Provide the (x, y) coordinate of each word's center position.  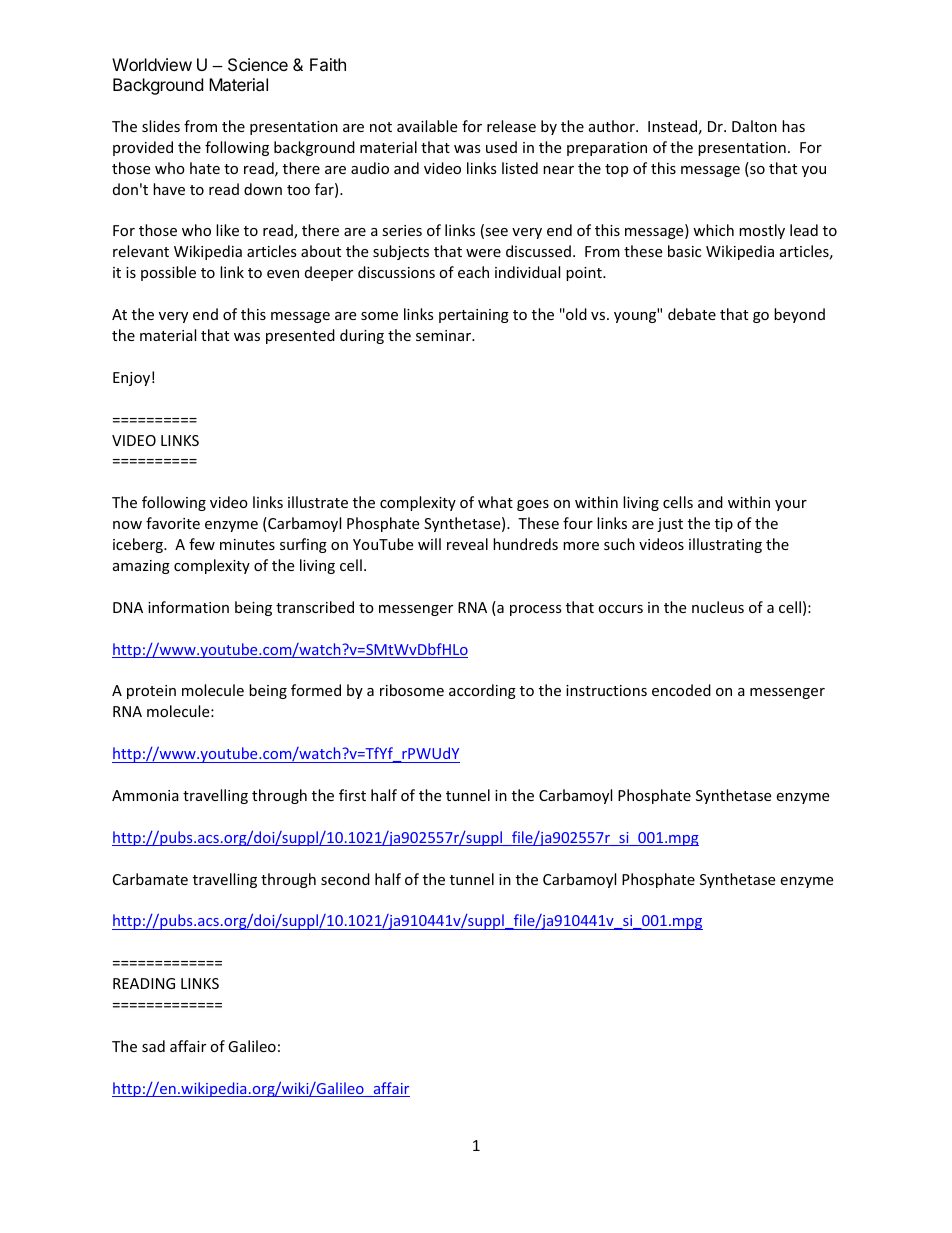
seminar (445, 335)
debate (692, 314)
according (482, 691)
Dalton (754, 126)
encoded (681, 690)
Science (258, 64)
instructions (606, 690)
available (427, 126)
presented (300, 336)
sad (153, 1046)
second (345, 879)
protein (151, 692)
